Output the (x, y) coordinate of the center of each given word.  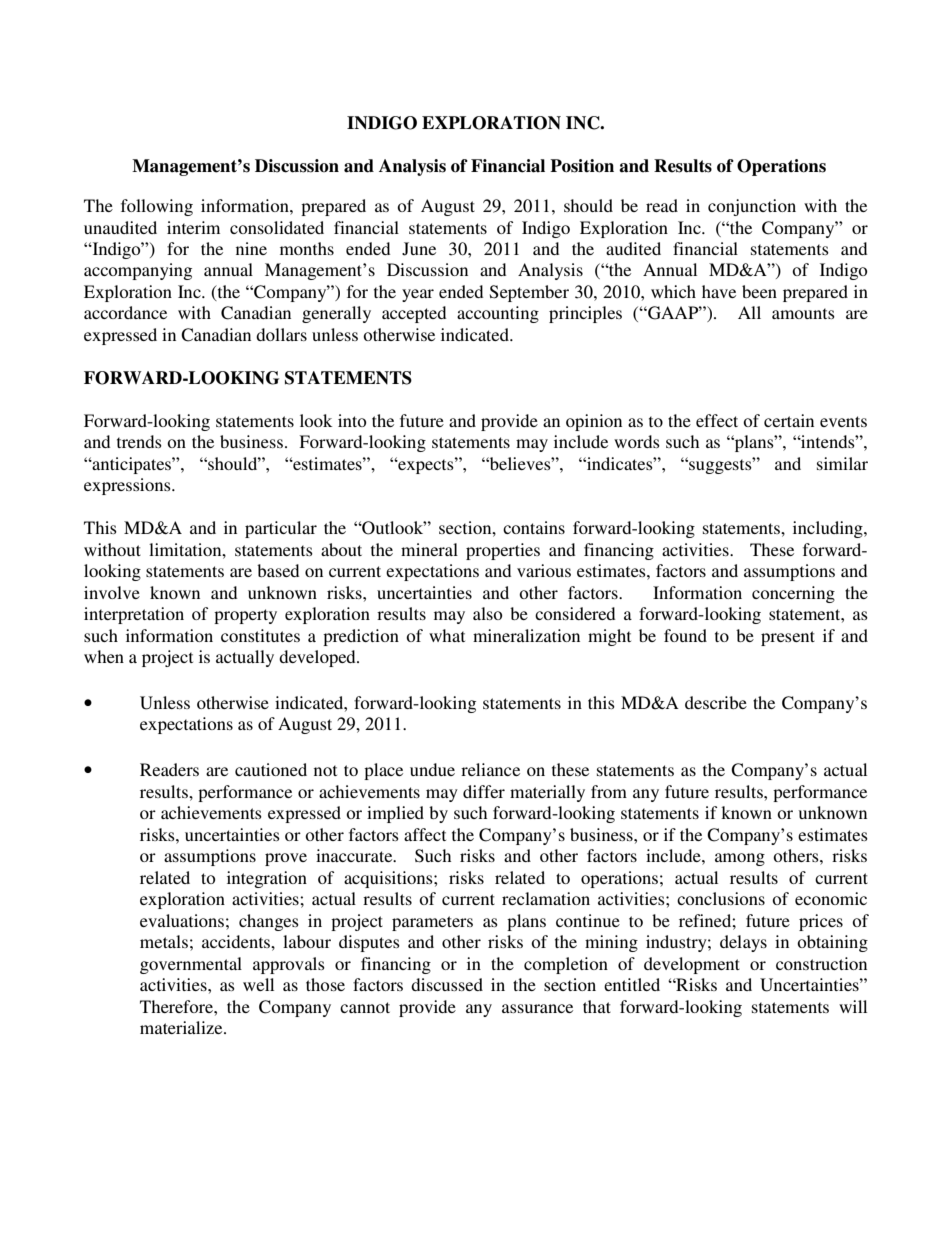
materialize (182, 1027)
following (157, 207)
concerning (793, 594)
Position (582, 166)
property (245, 616)
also (487, 613)
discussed (447, 984)
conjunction (752, 207)
